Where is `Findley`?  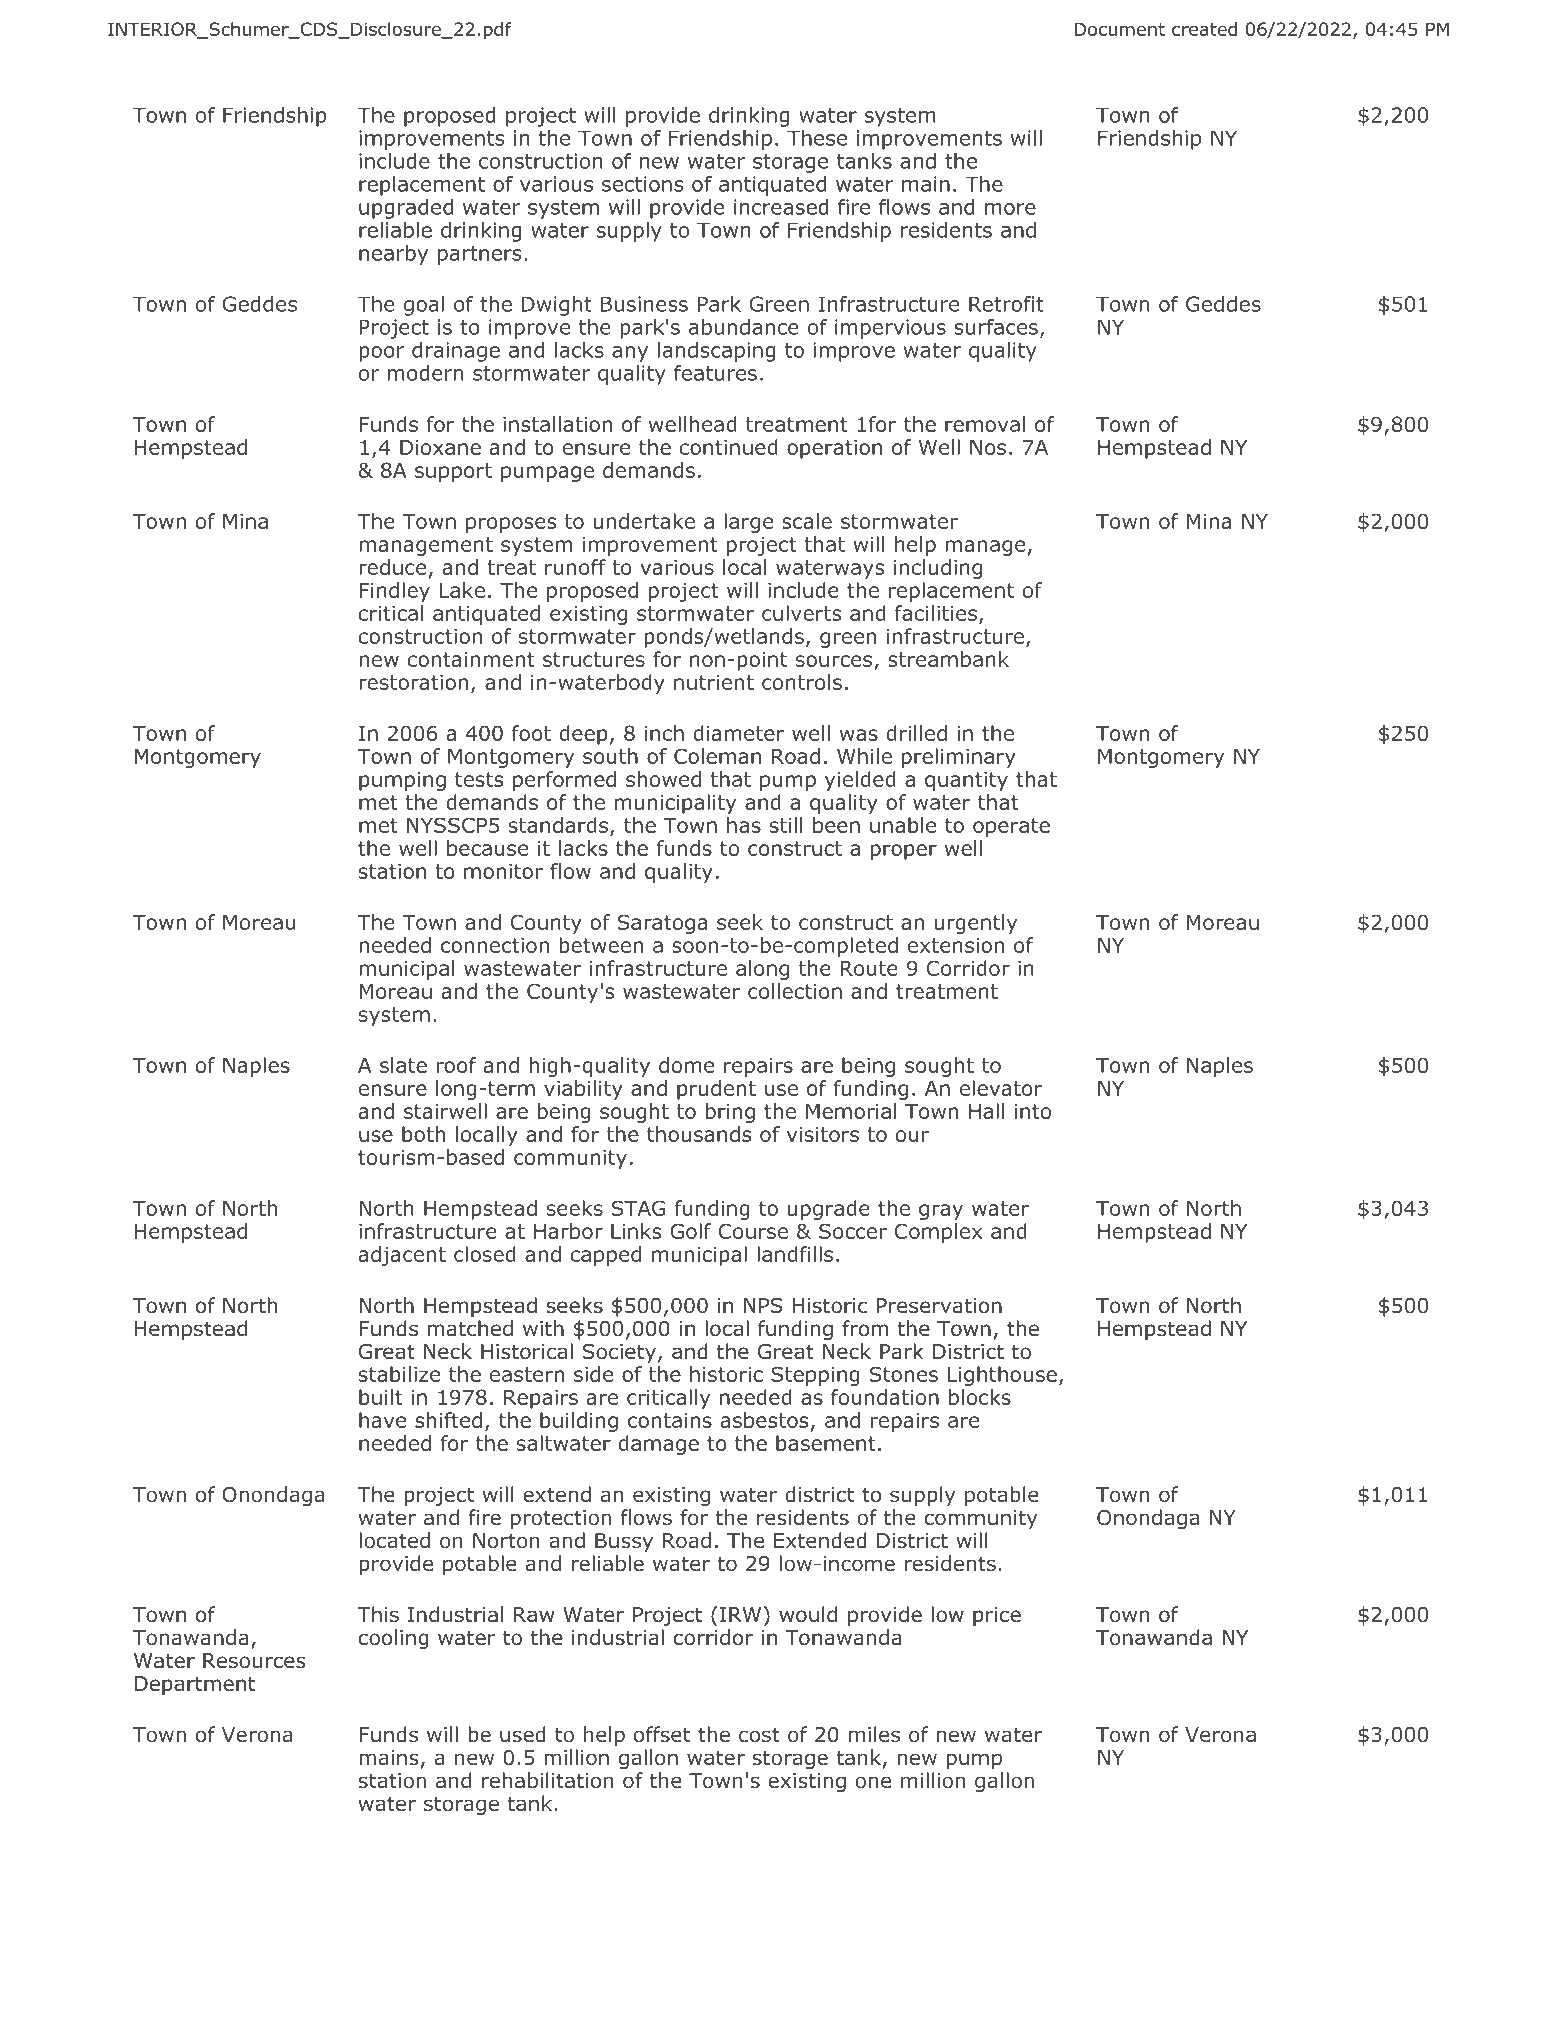
Findley is located at coordinates (395, 592).
